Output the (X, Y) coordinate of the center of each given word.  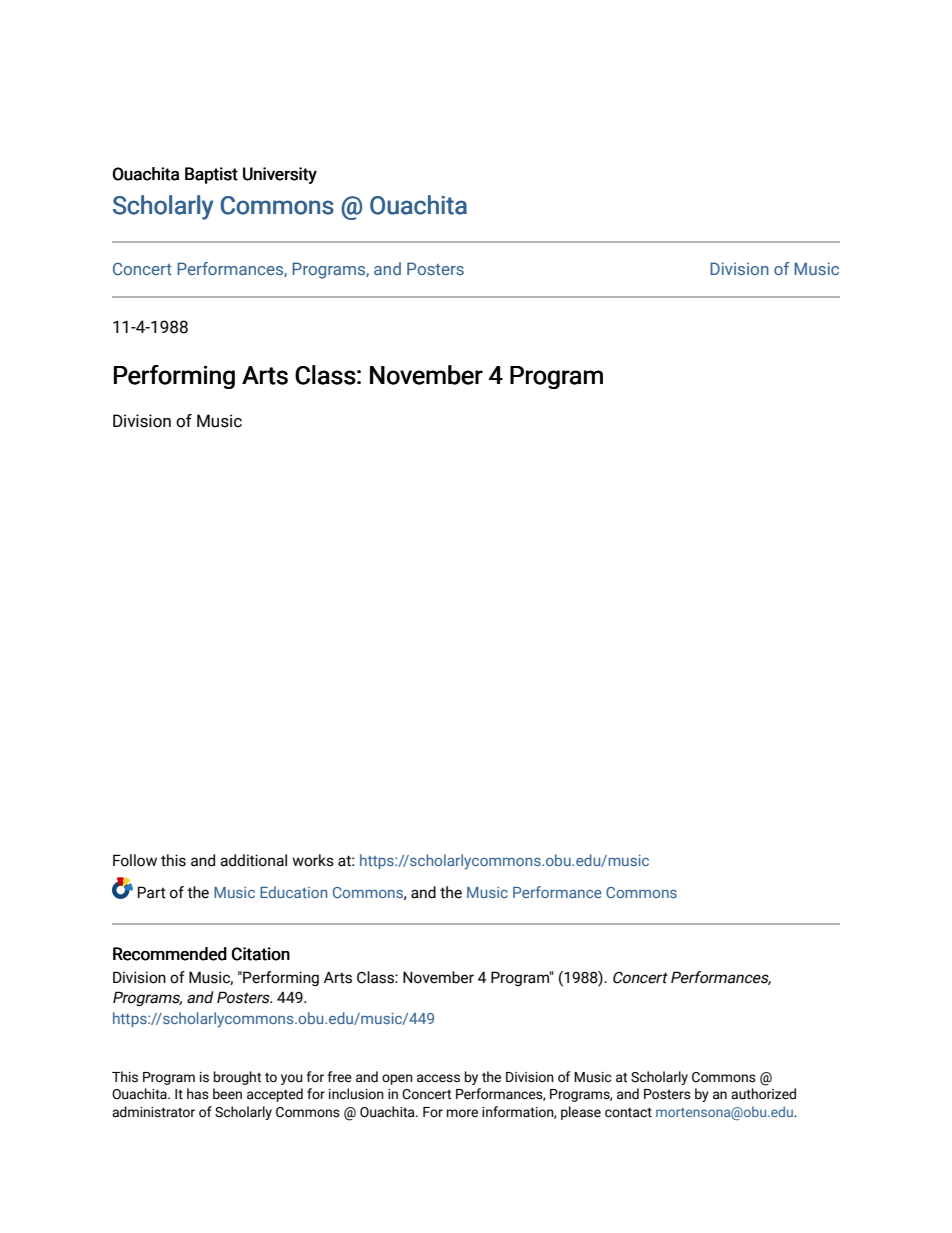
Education (293, 892)
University (280, 175)
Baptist (211, 175)
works (313, 860)
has (198, 1094)
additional (253, 860)
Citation (261, 954)
